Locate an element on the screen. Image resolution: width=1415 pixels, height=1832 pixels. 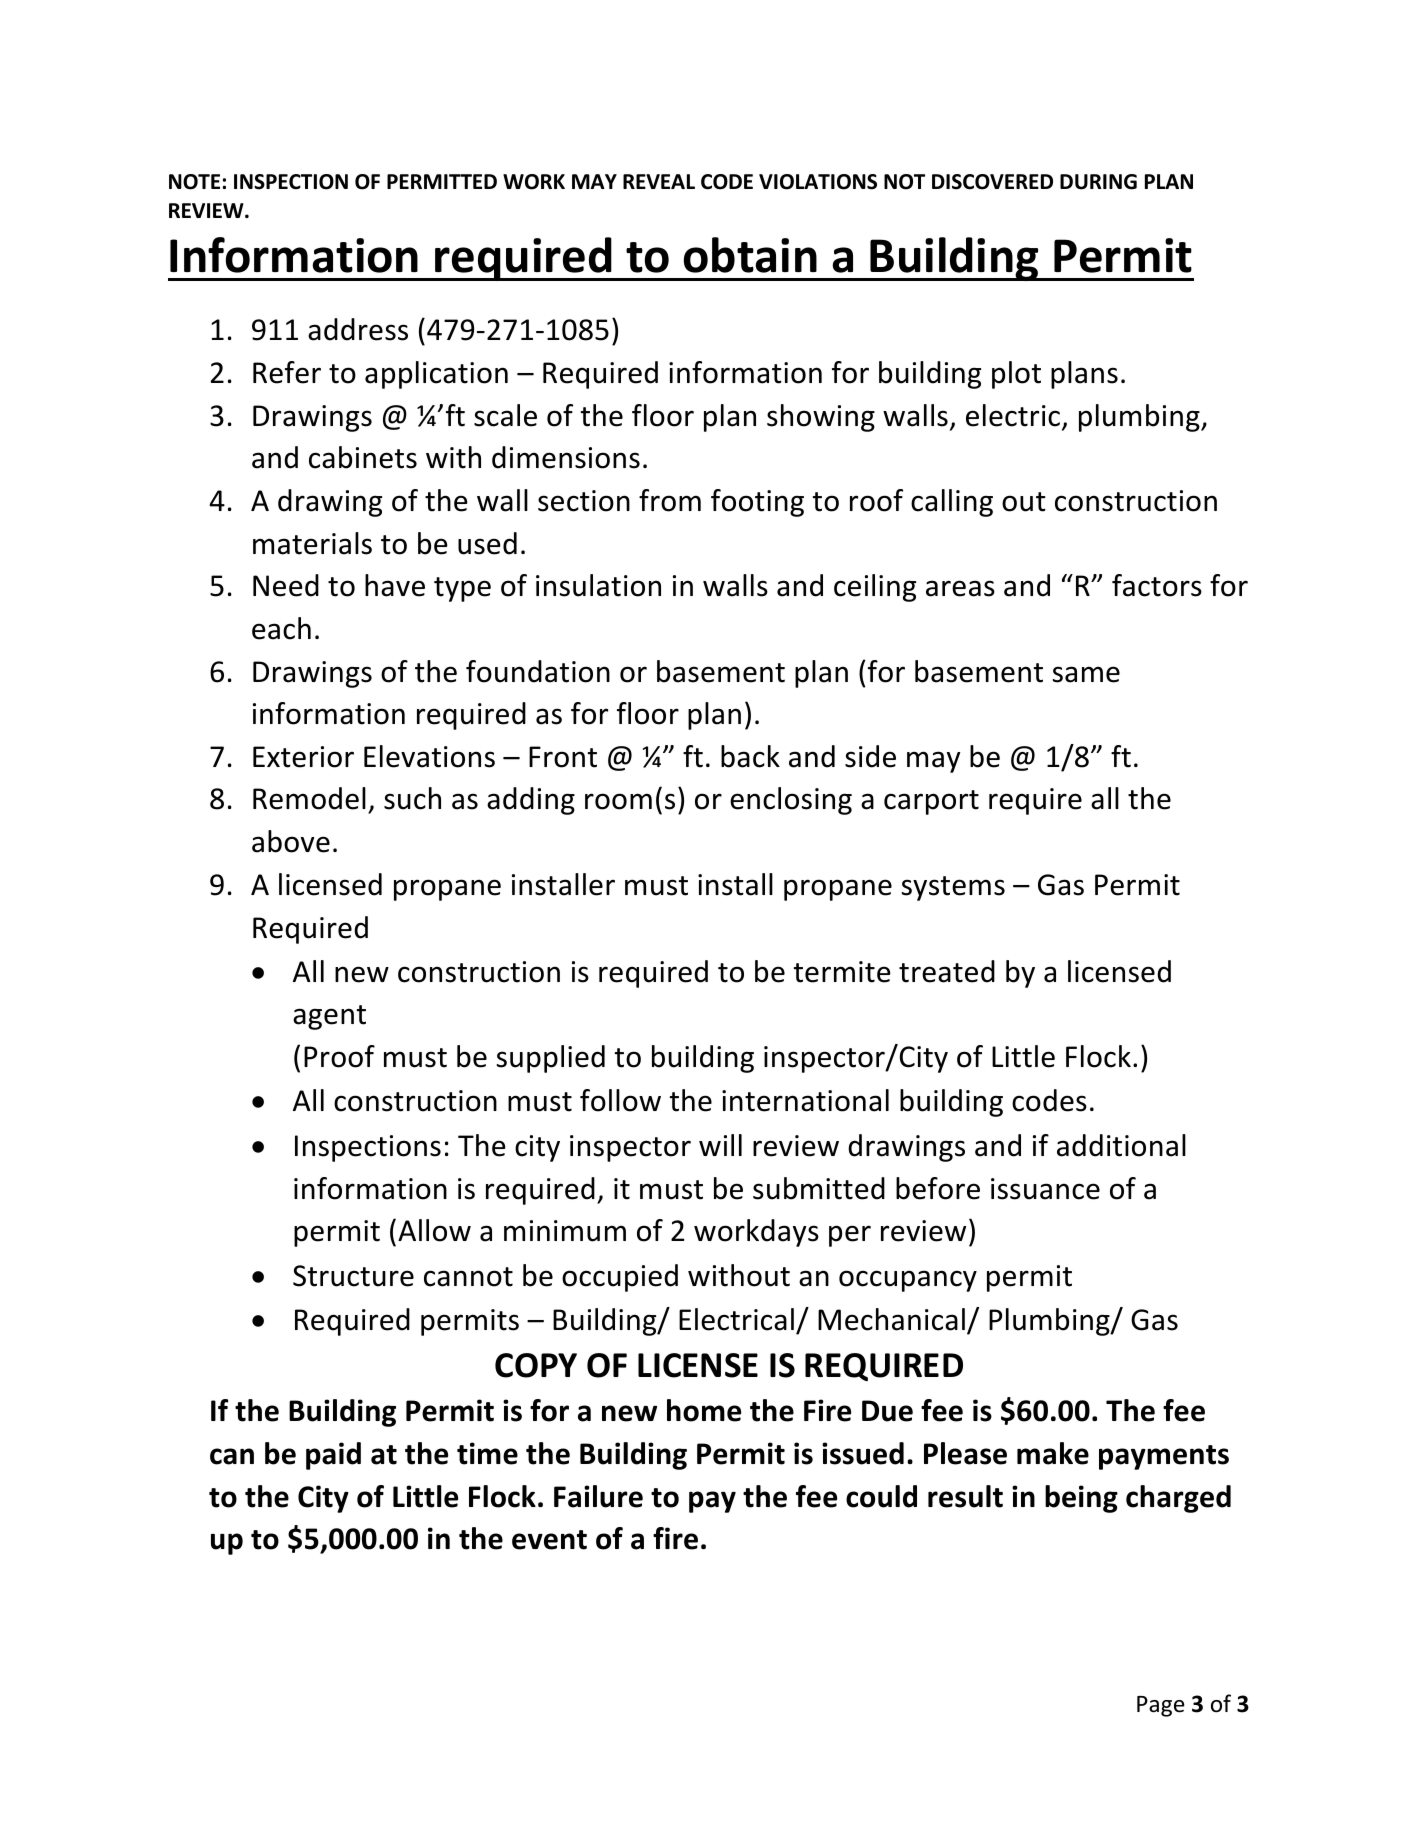
Structure is located at coordinates (353, 1276).
